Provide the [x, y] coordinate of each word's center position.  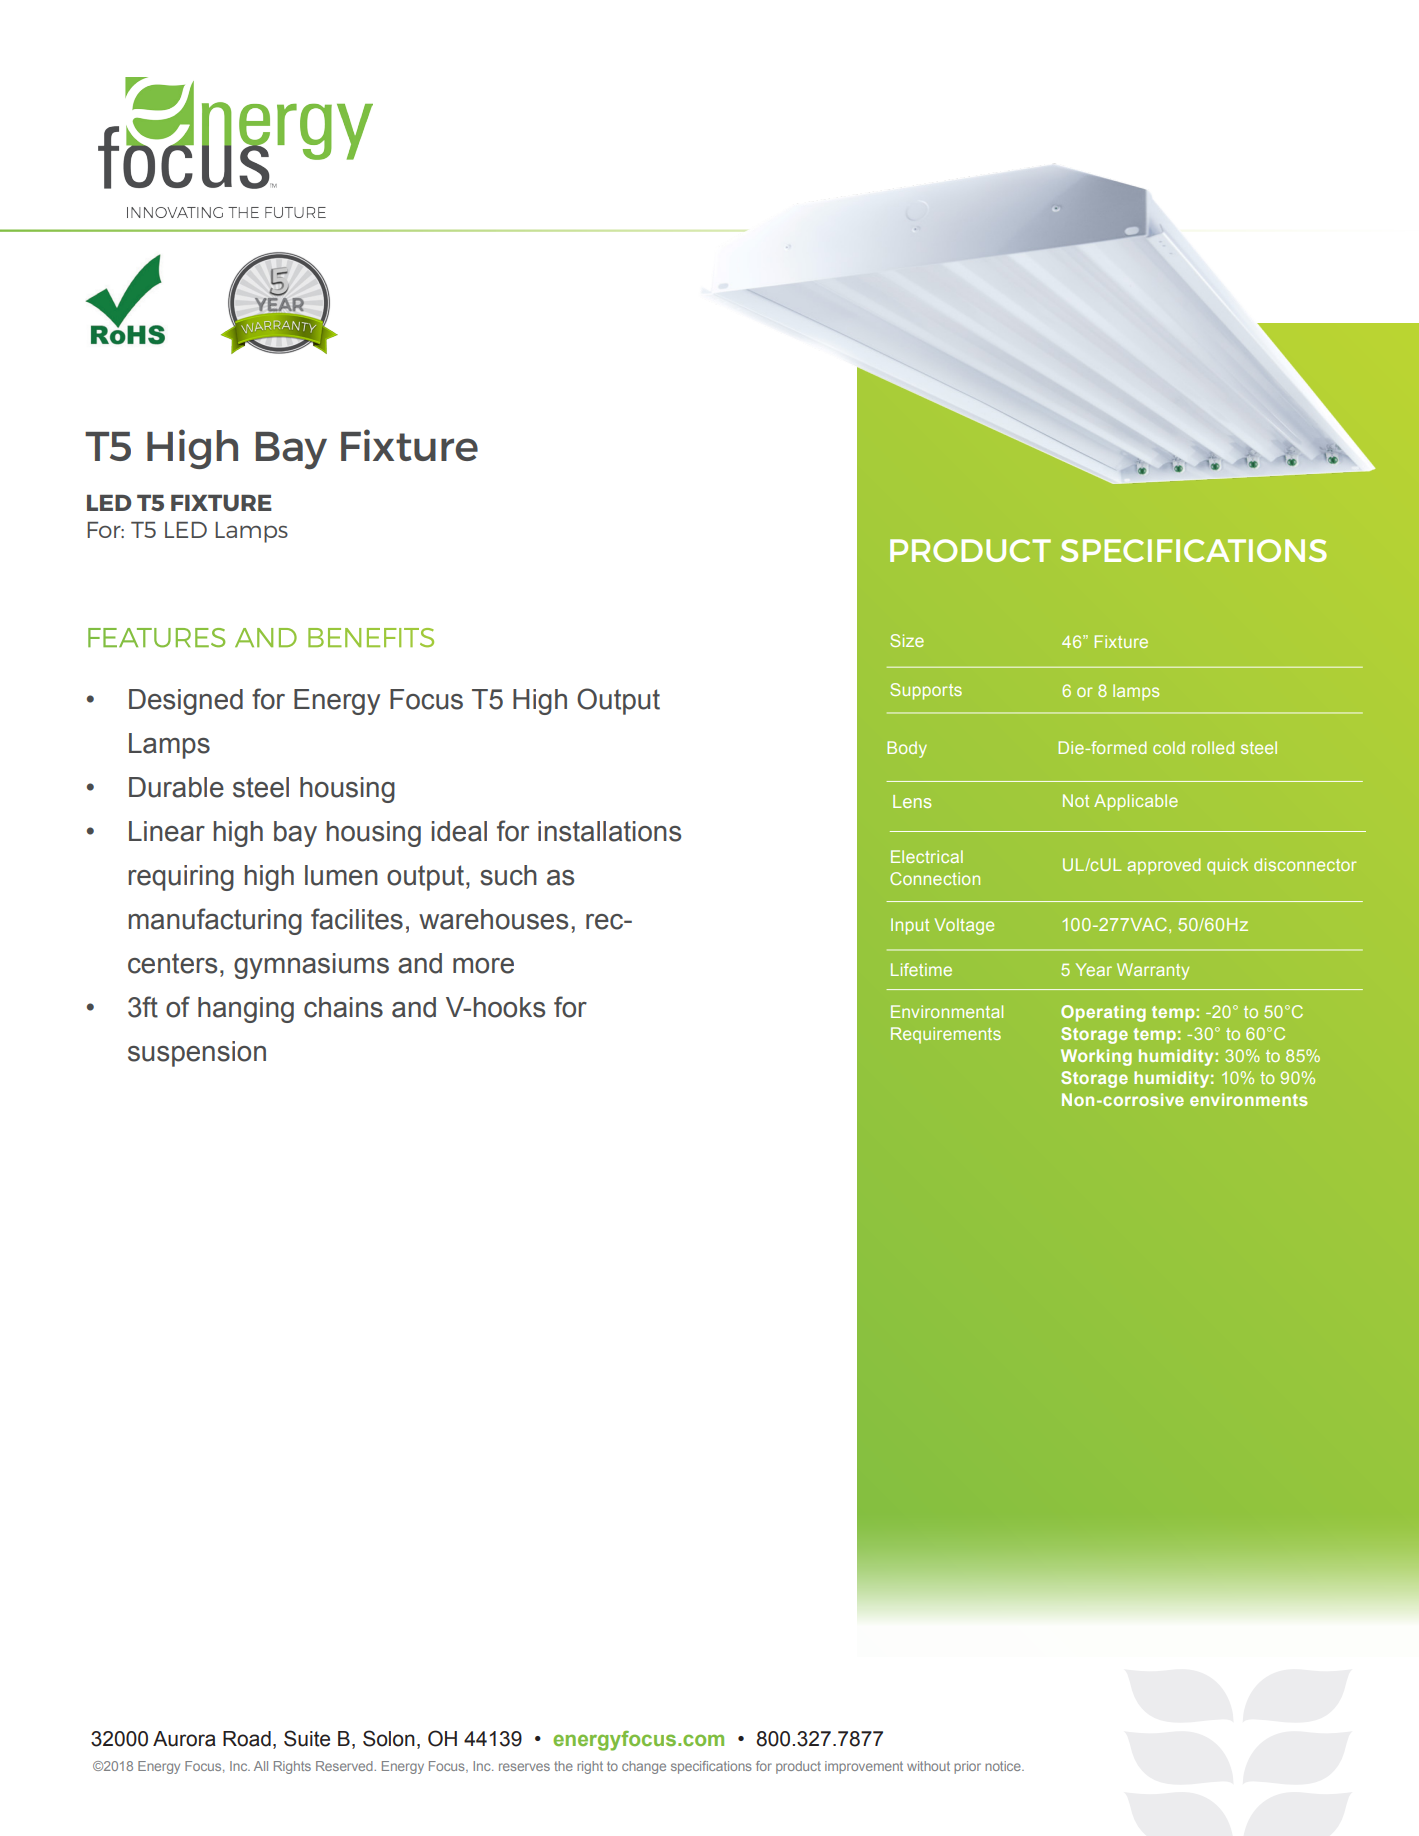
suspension [197, 1054]
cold [1169, 747]
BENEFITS [371, 638]
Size [907, 640]
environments [1249, 1099]
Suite [307, 1738]
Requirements [946, 1035]
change [644, 1767]
